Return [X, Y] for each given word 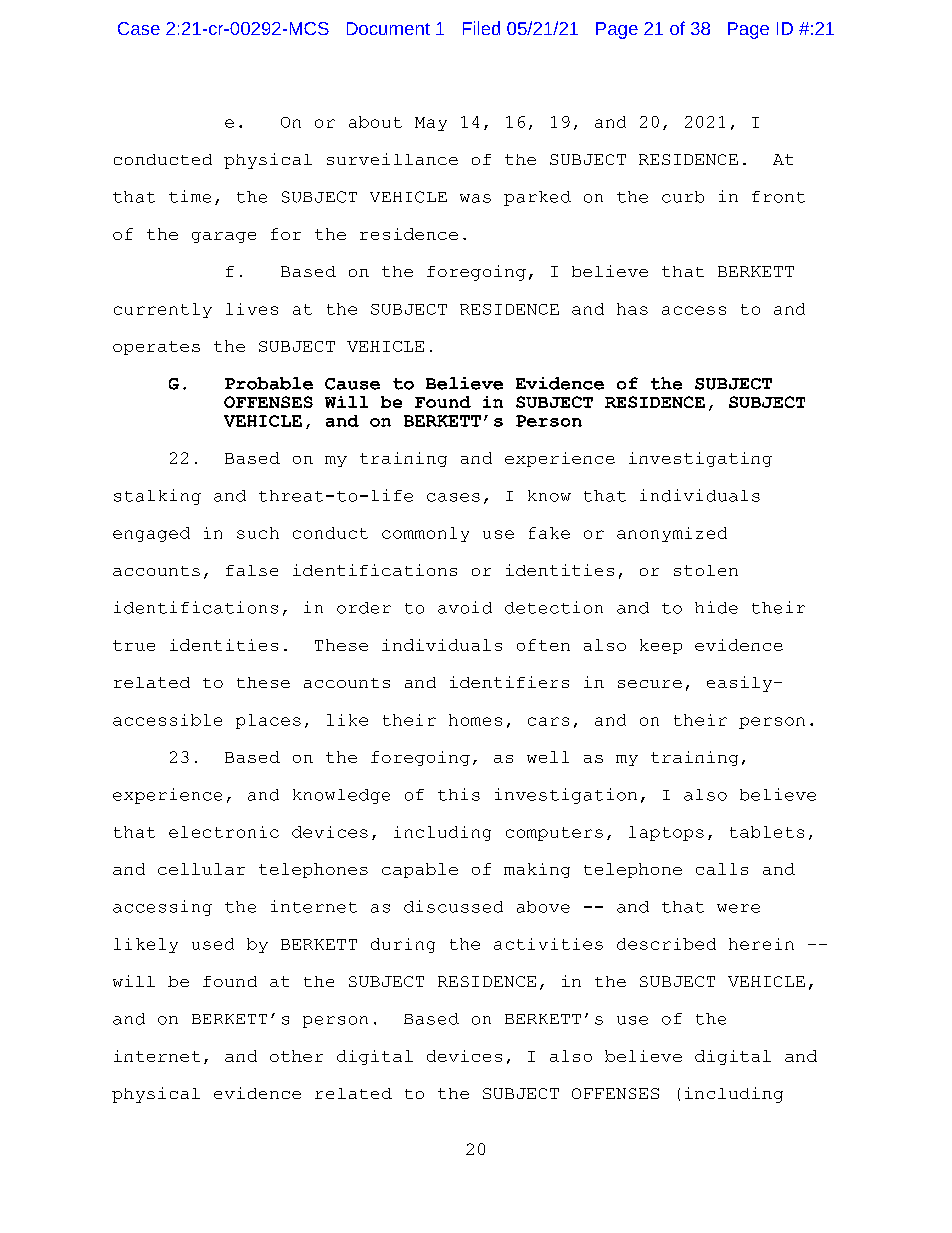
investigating [700, 459]
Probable [269, 383]
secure [650, 684]
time [190, 196]
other [296, 1056]
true [134, 645]
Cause [352, 384]
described [666, 944]
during [403, 945]
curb [683, 197]
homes [475, 720]
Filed [481, 28]
